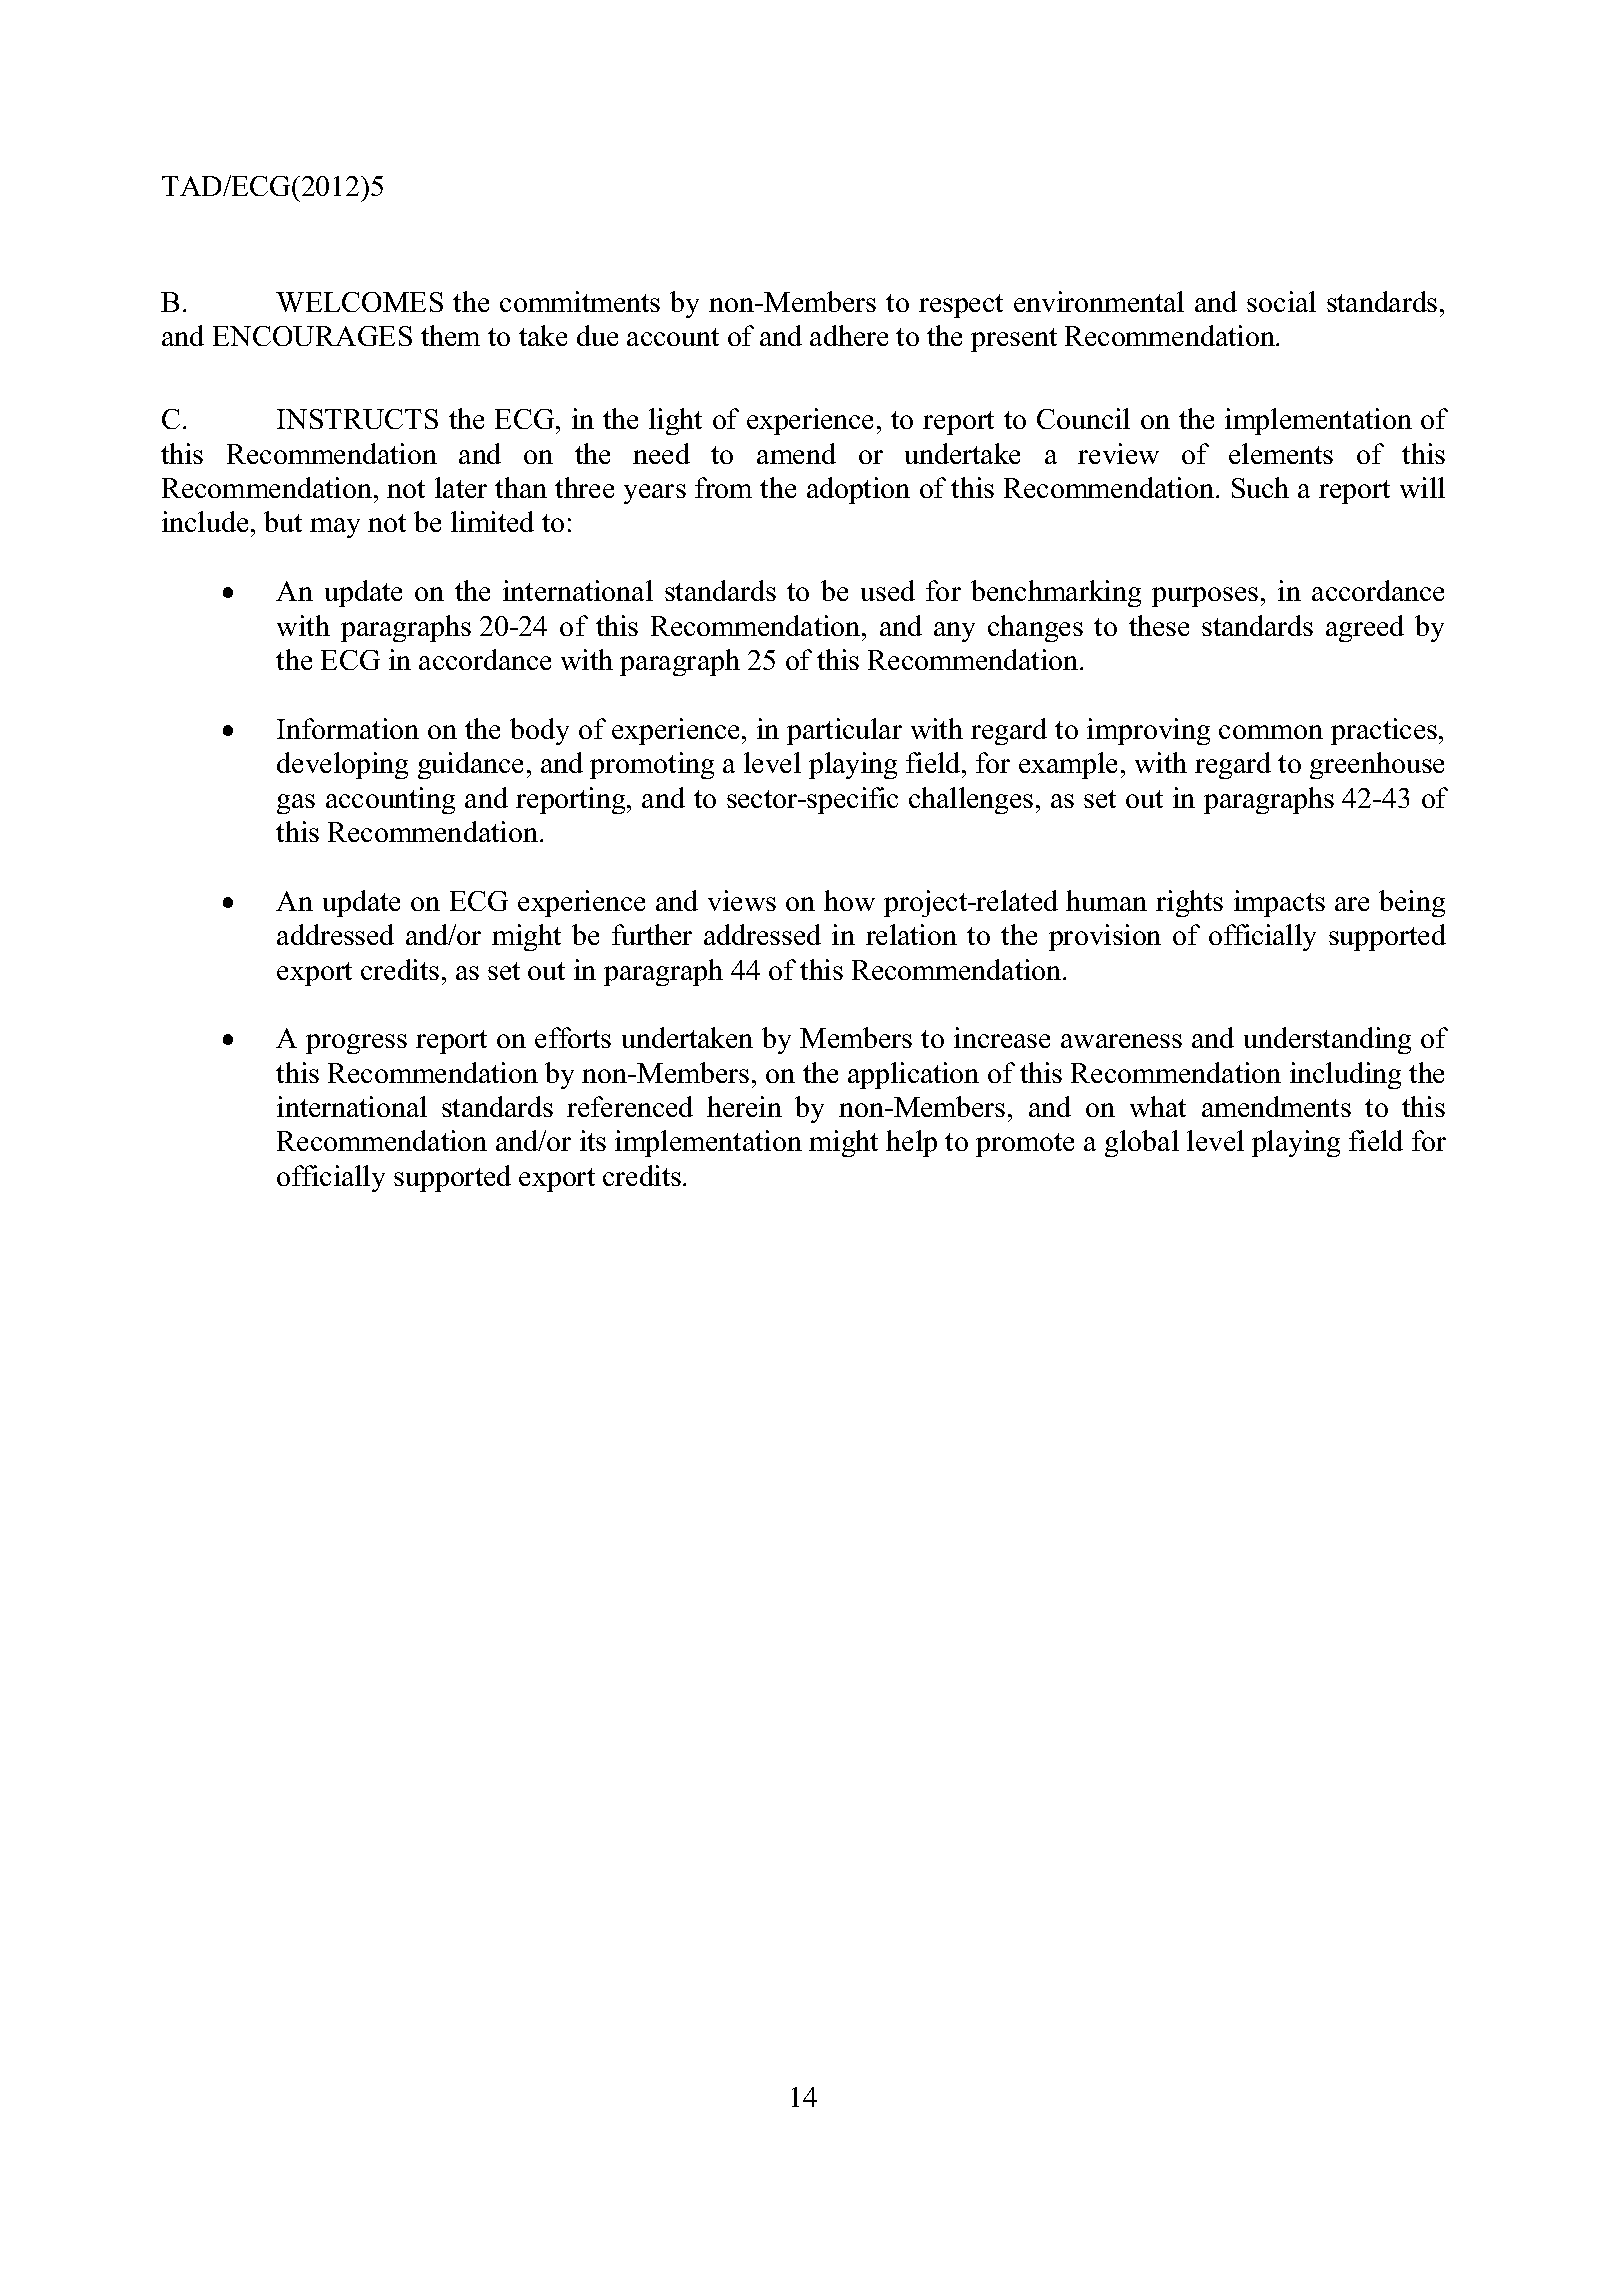 The image size is (1614, 2284). I want to click on Information, so click(348, 728).
